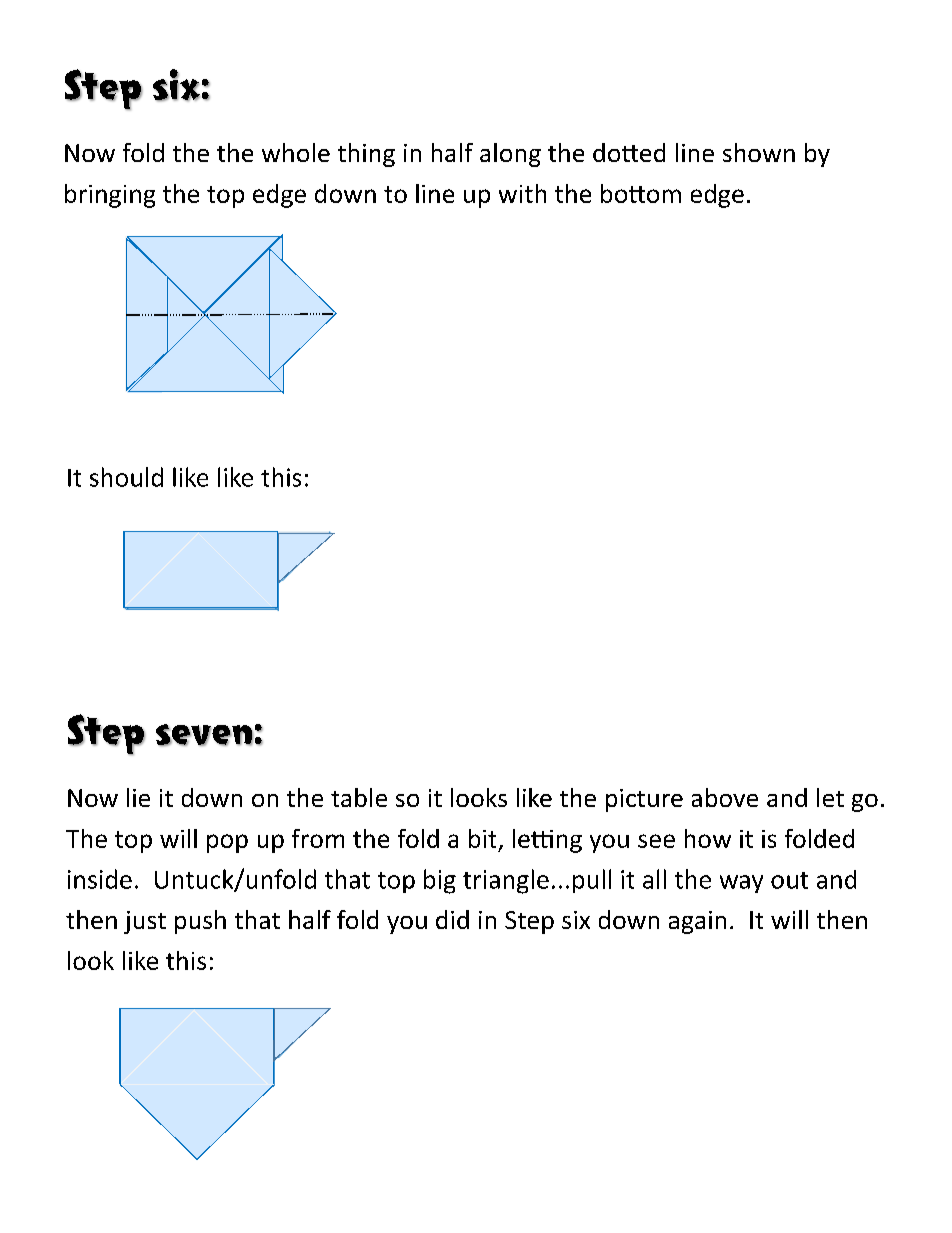 Image resolution: width=952 pixels, height=1233 pixels. Describe the element at coordinates (641, 193) in the document. I see `bottom` at that location.
